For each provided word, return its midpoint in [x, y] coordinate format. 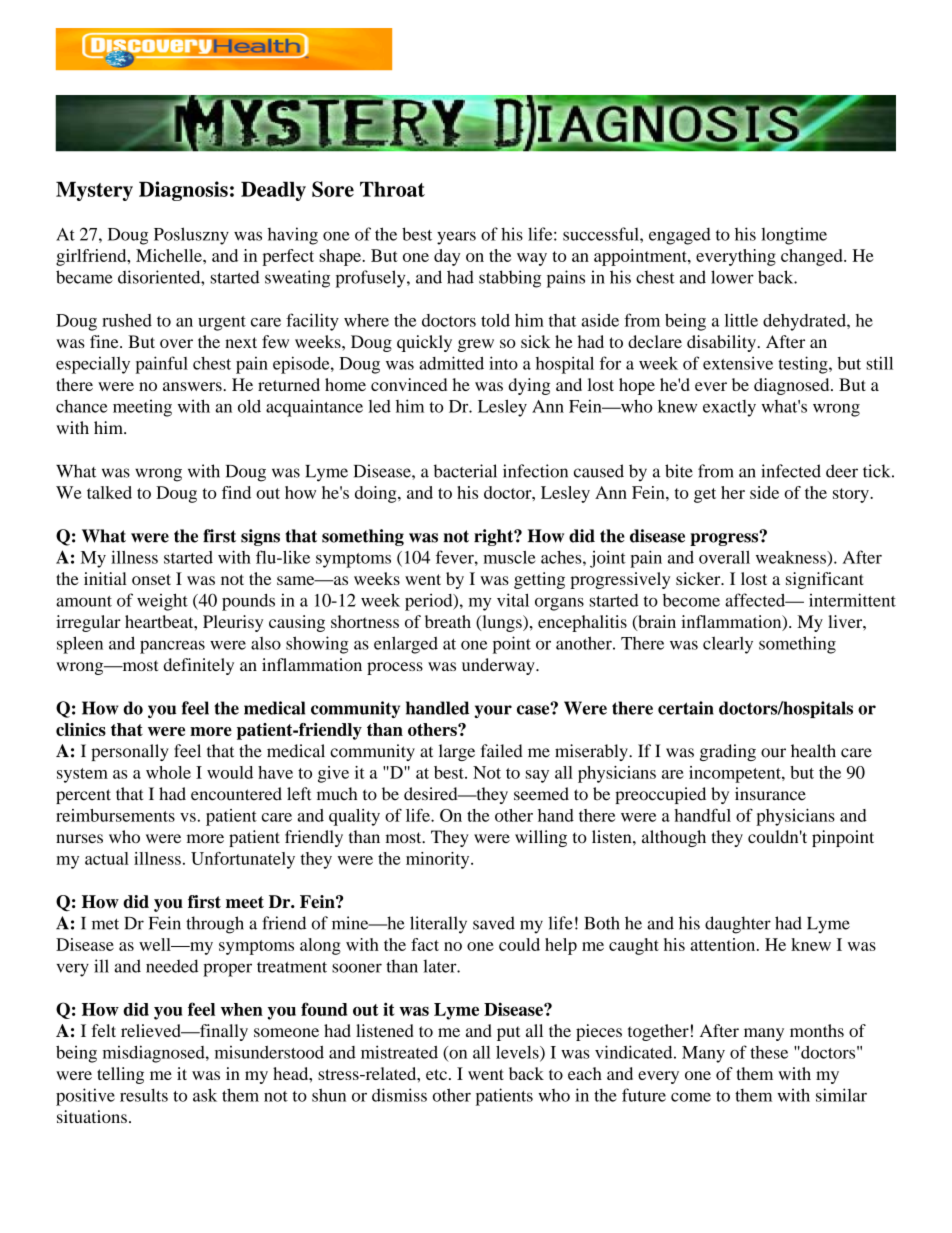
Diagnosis [183, 191]
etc [436, 1074]
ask [205, 1095]
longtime [794, 236]
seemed [541, 794]
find [236, 492]
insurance [770, 794]
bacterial [465, 471]
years [456, 238]
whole [168, 772]
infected [791, 471]
